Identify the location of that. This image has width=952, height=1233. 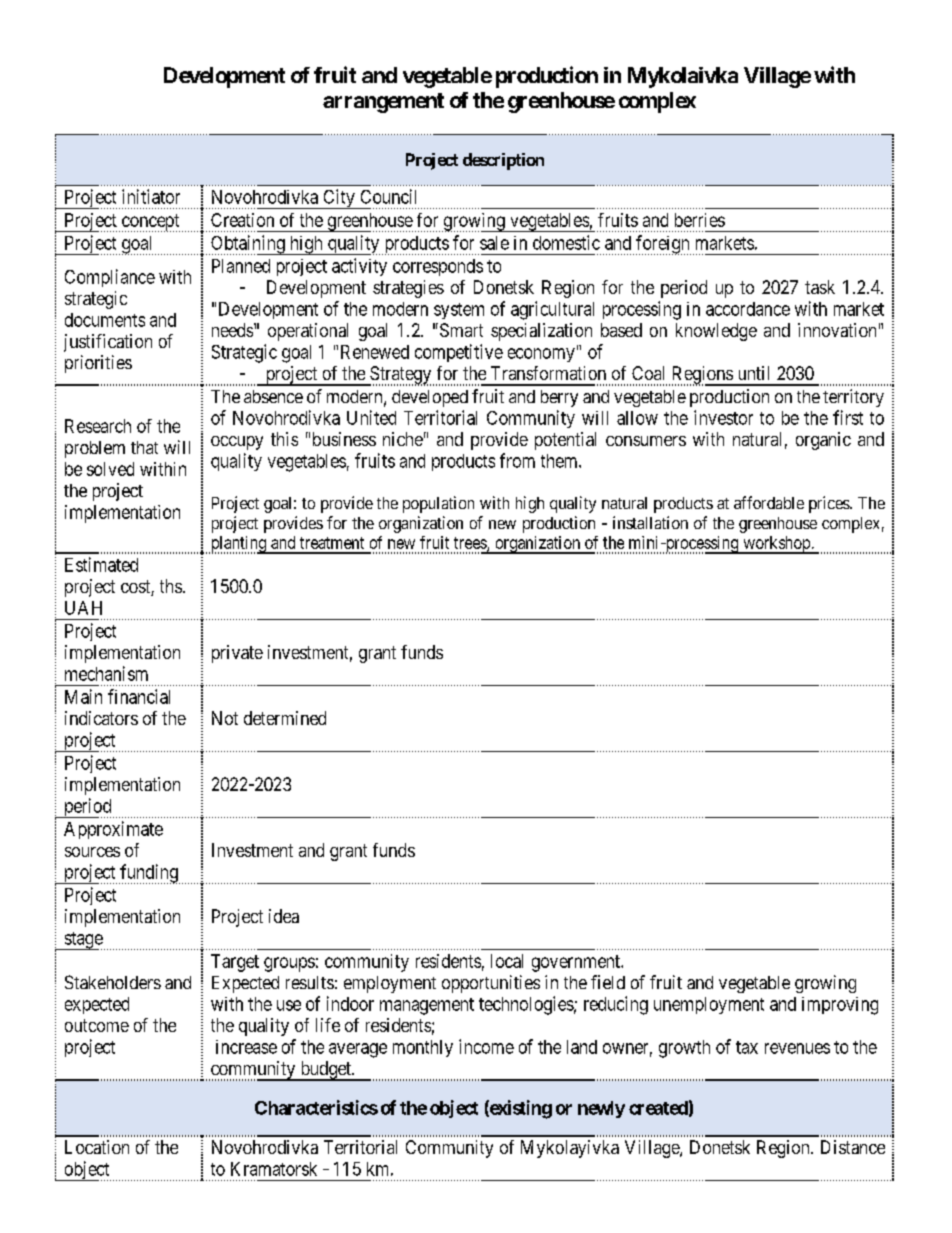
(144, 447).
